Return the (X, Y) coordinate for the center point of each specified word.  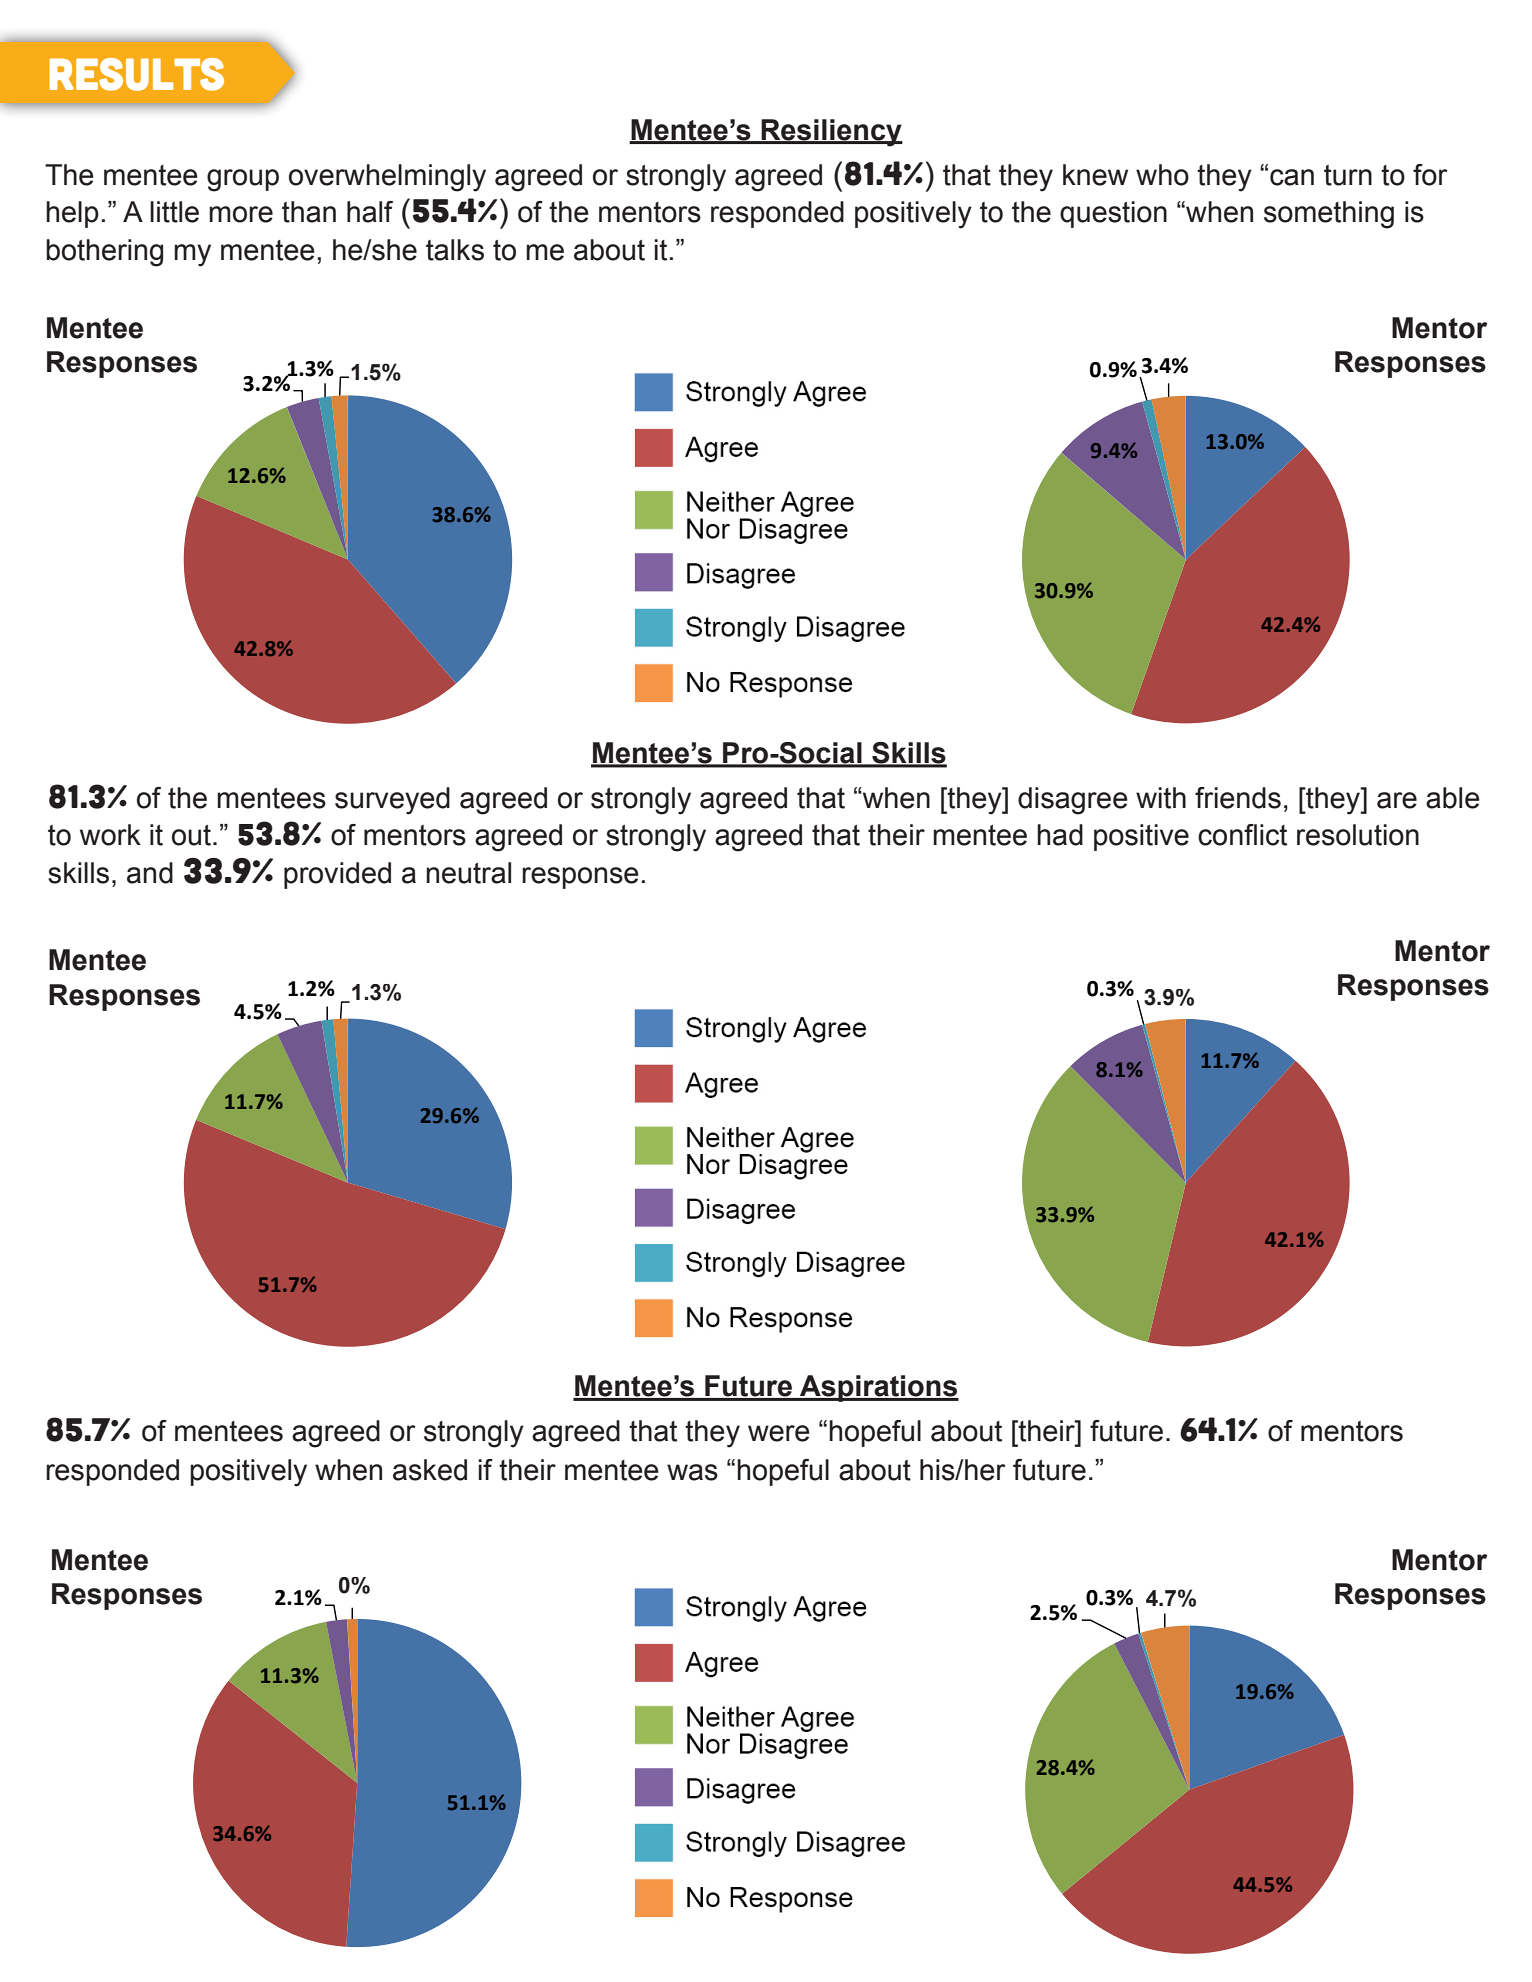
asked (430, 1470)
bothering (104, 253)
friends (1238, 798)
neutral (468, 873)
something (1329, 215)
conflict (1242, 835)
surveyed (392, 801)
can (1292, 177)
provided (337, 875)
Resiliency (831, 133)
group (243, 180)
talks (455, 250)
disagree (1073, 801)
